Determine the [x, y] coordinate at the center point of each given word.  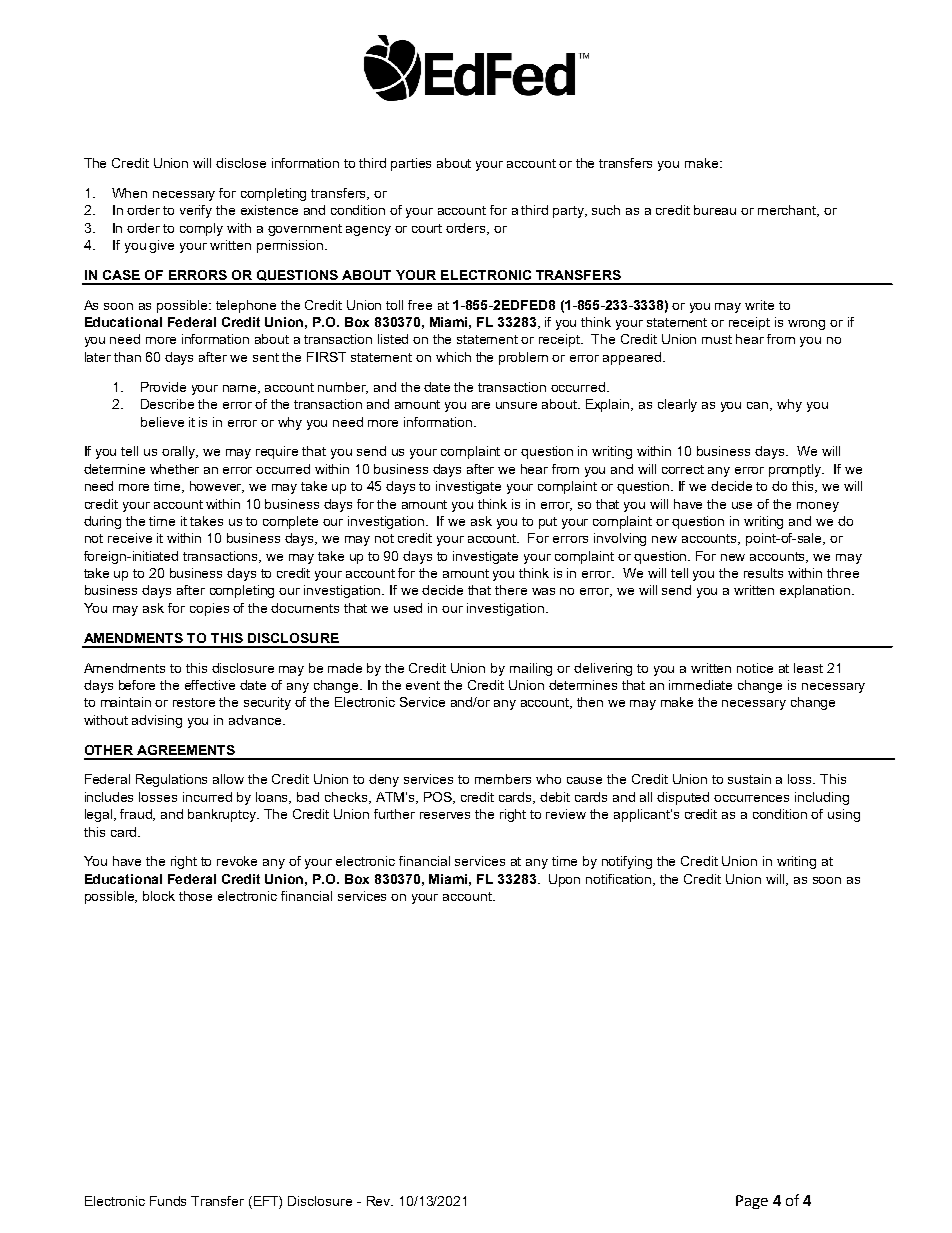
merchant [788, 211]
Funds [168, 1201]
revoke [237, 861]
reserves [445, 815]
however [217, 487]
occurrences [751, 798]
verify [196, 211]
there [511, 590]
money [818, 507]
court [427, 228]
